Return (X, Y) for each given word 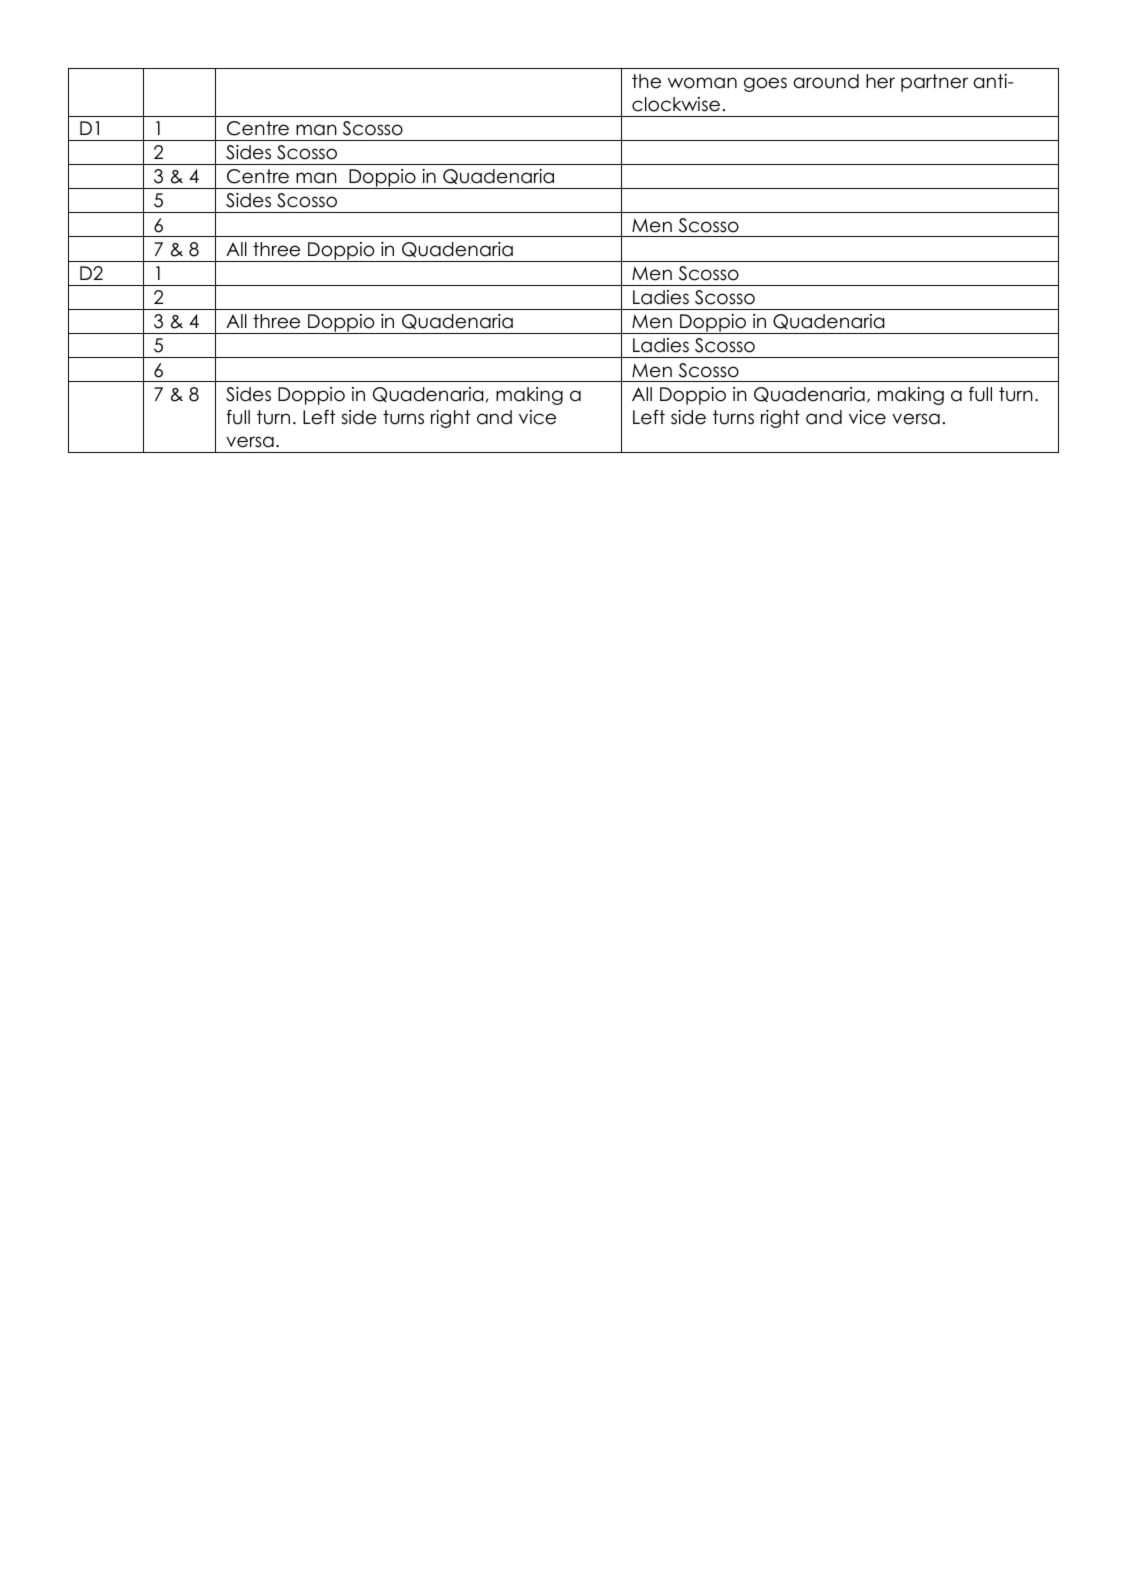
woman (702, 83)
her (880, 81)
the (646, 81)
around (826, 81)
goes (765, 84)
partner (934, 83)
